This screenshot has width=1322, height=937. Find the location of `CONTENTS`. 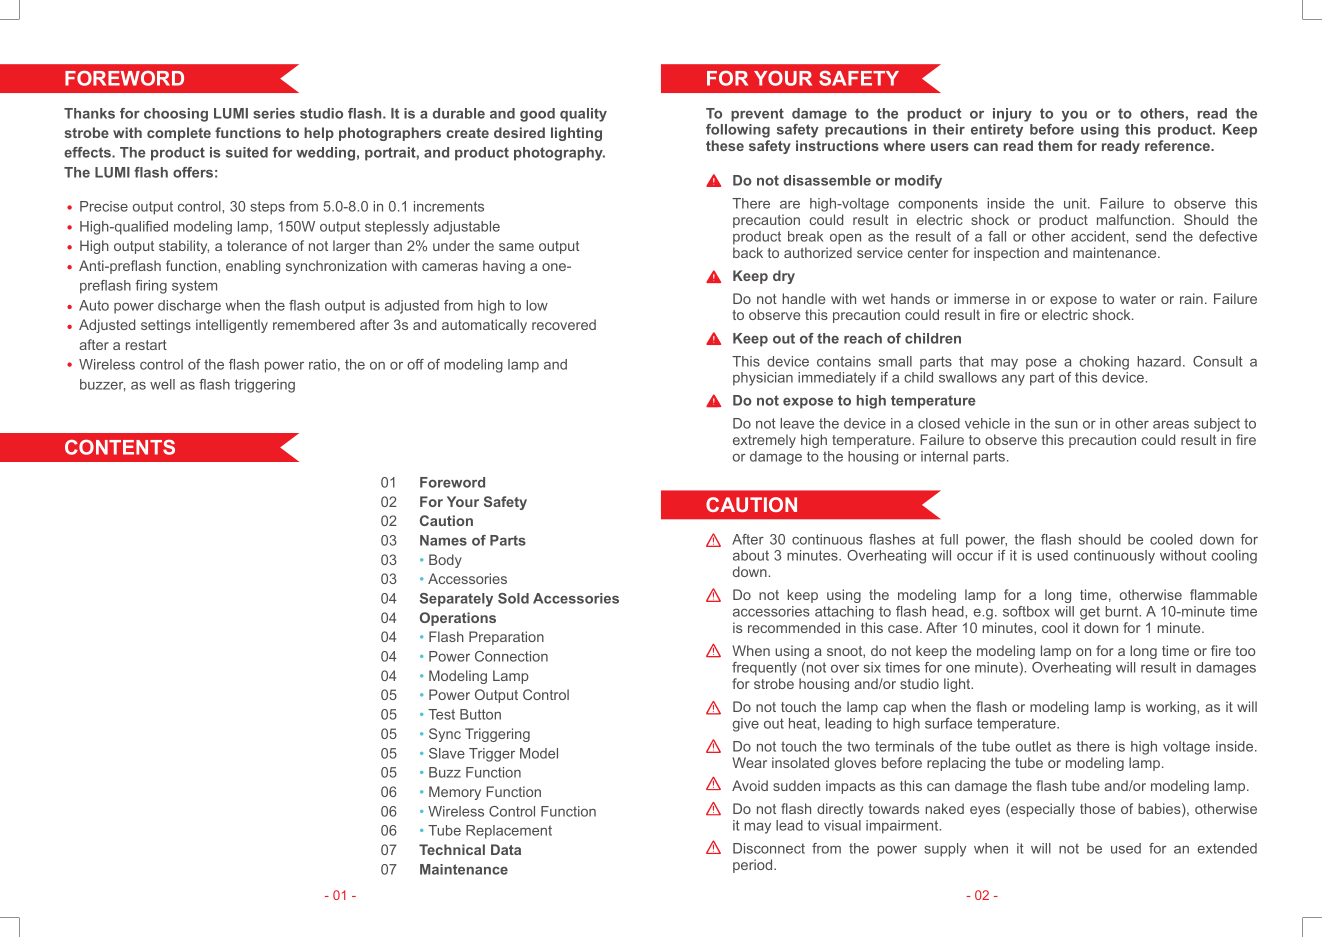

CONTENTS is located at coordinates (120, 447).
